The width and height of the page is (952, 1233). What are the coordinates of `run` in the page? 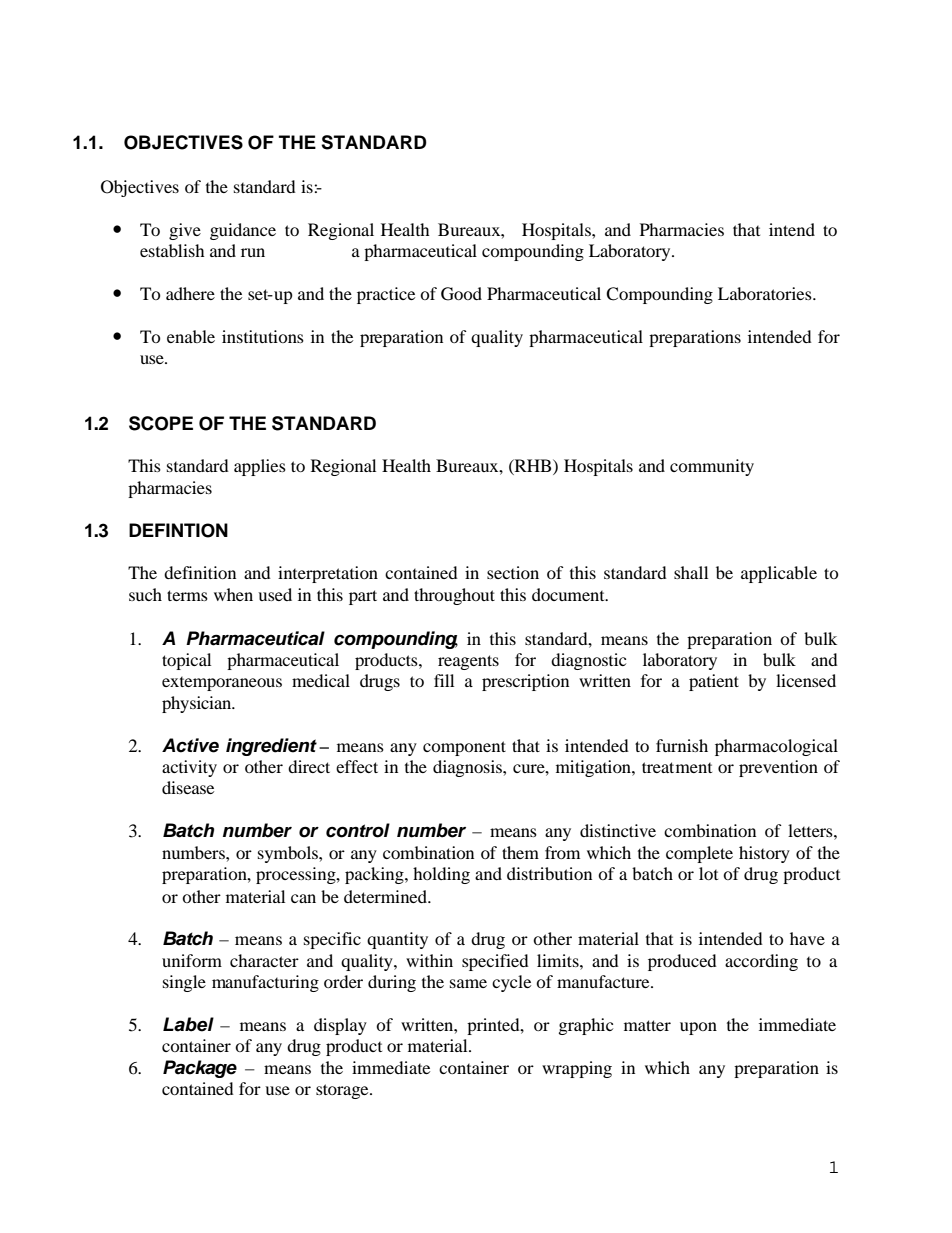 It's located at (253, 252).
